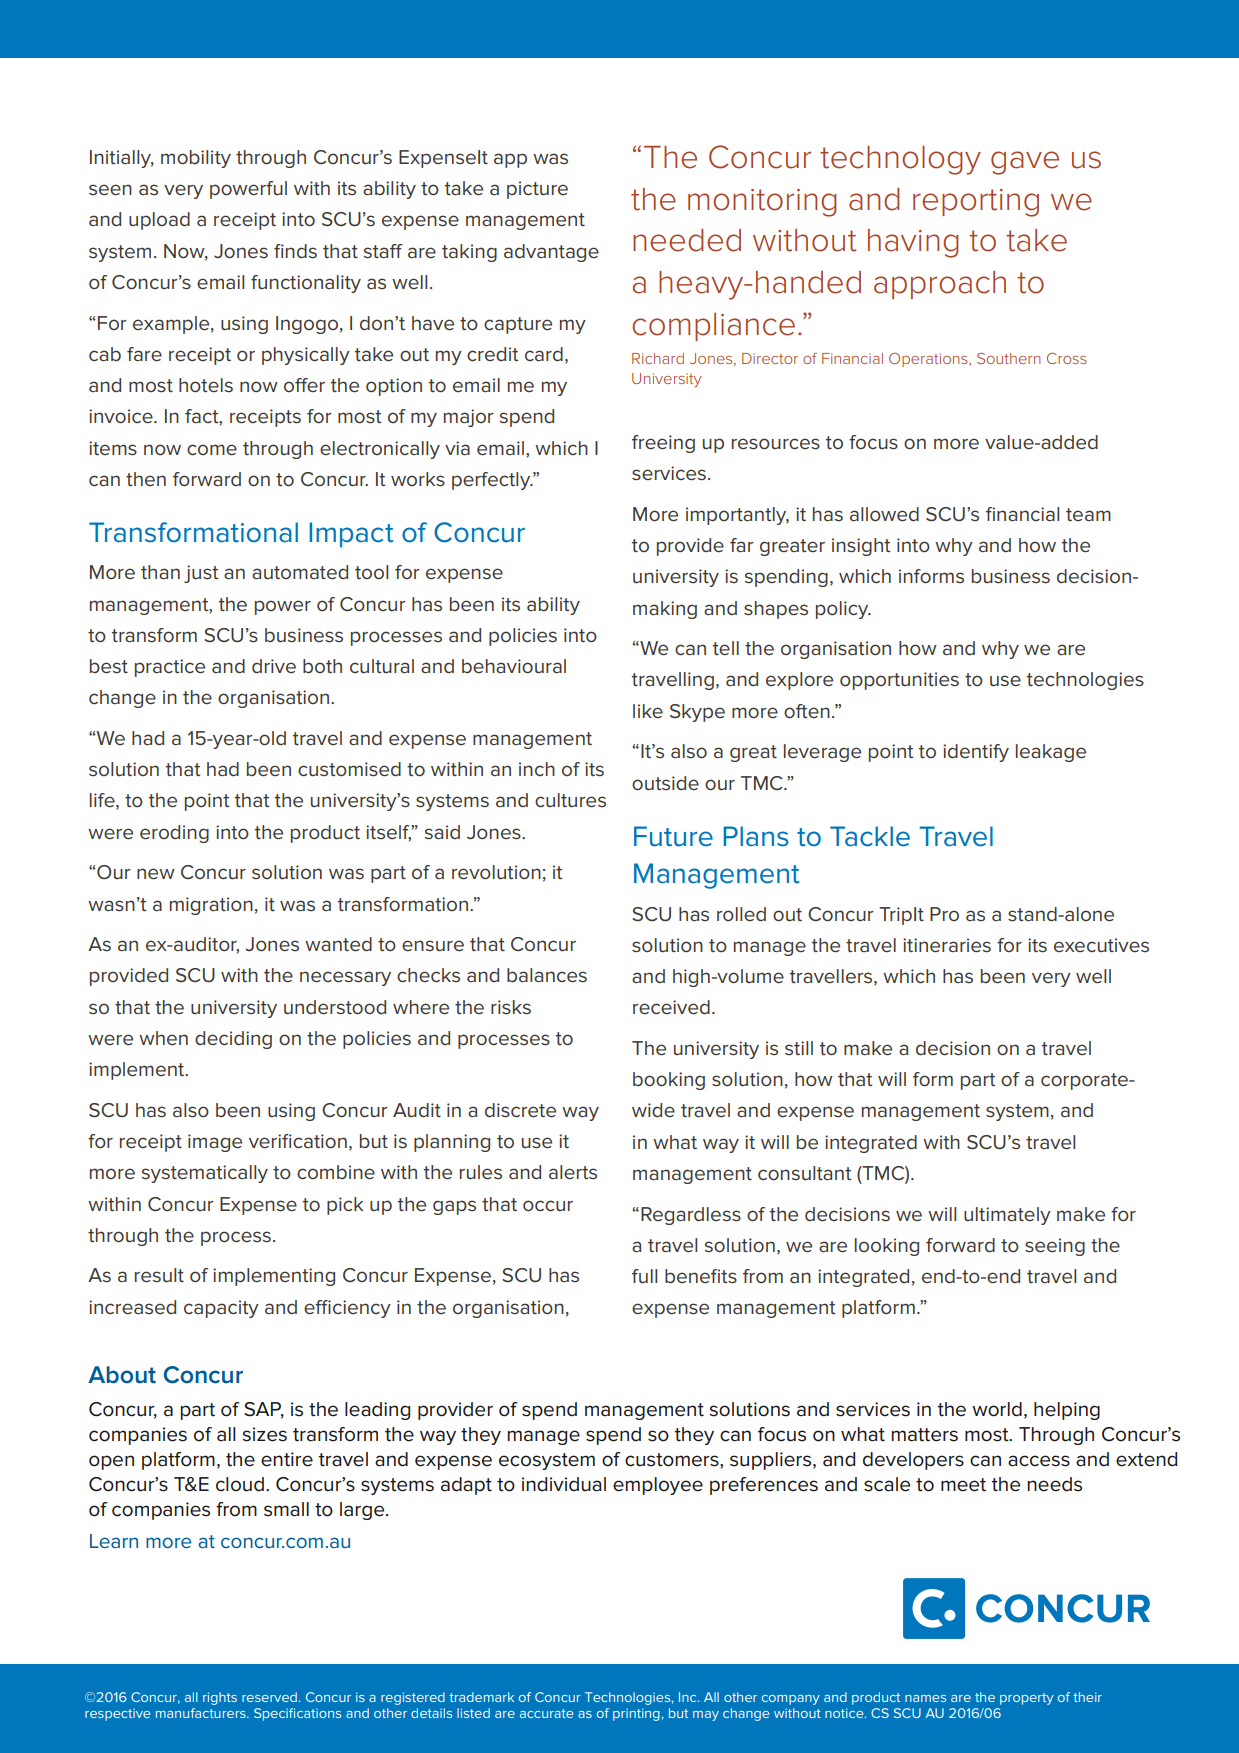 This screenshot has width=1239, height=1753. I want to click on itineraries, so click(947, 945).
